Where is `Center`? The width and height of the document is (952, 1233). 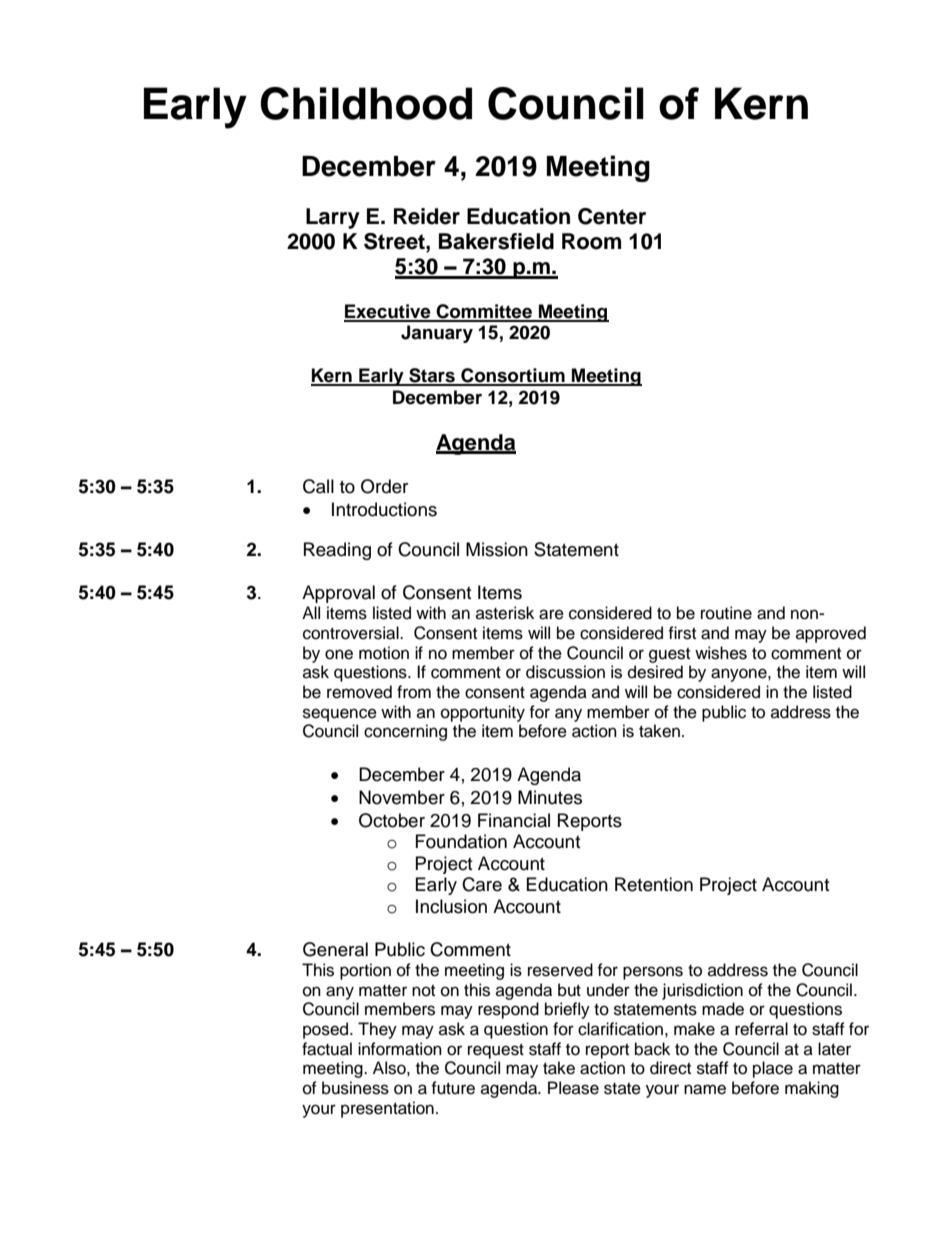
Center is located at coordinates (612, 216).
